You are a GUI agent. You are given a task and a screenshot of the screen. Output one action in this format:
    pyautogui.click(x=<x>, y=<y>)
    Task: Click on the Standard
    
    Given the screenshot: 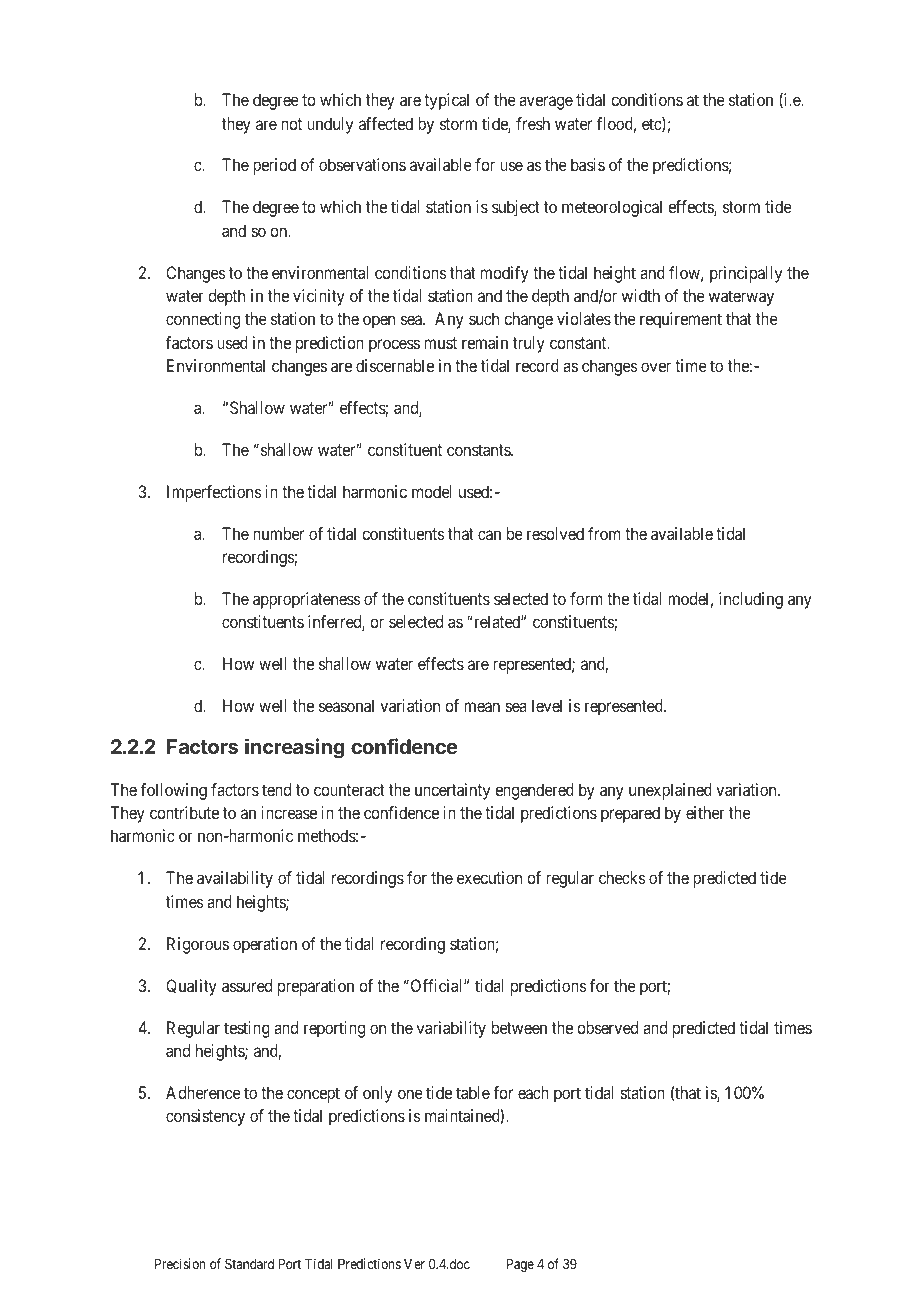 What is the action you would take?
    pyautogui.click(x=249, y=1263)
